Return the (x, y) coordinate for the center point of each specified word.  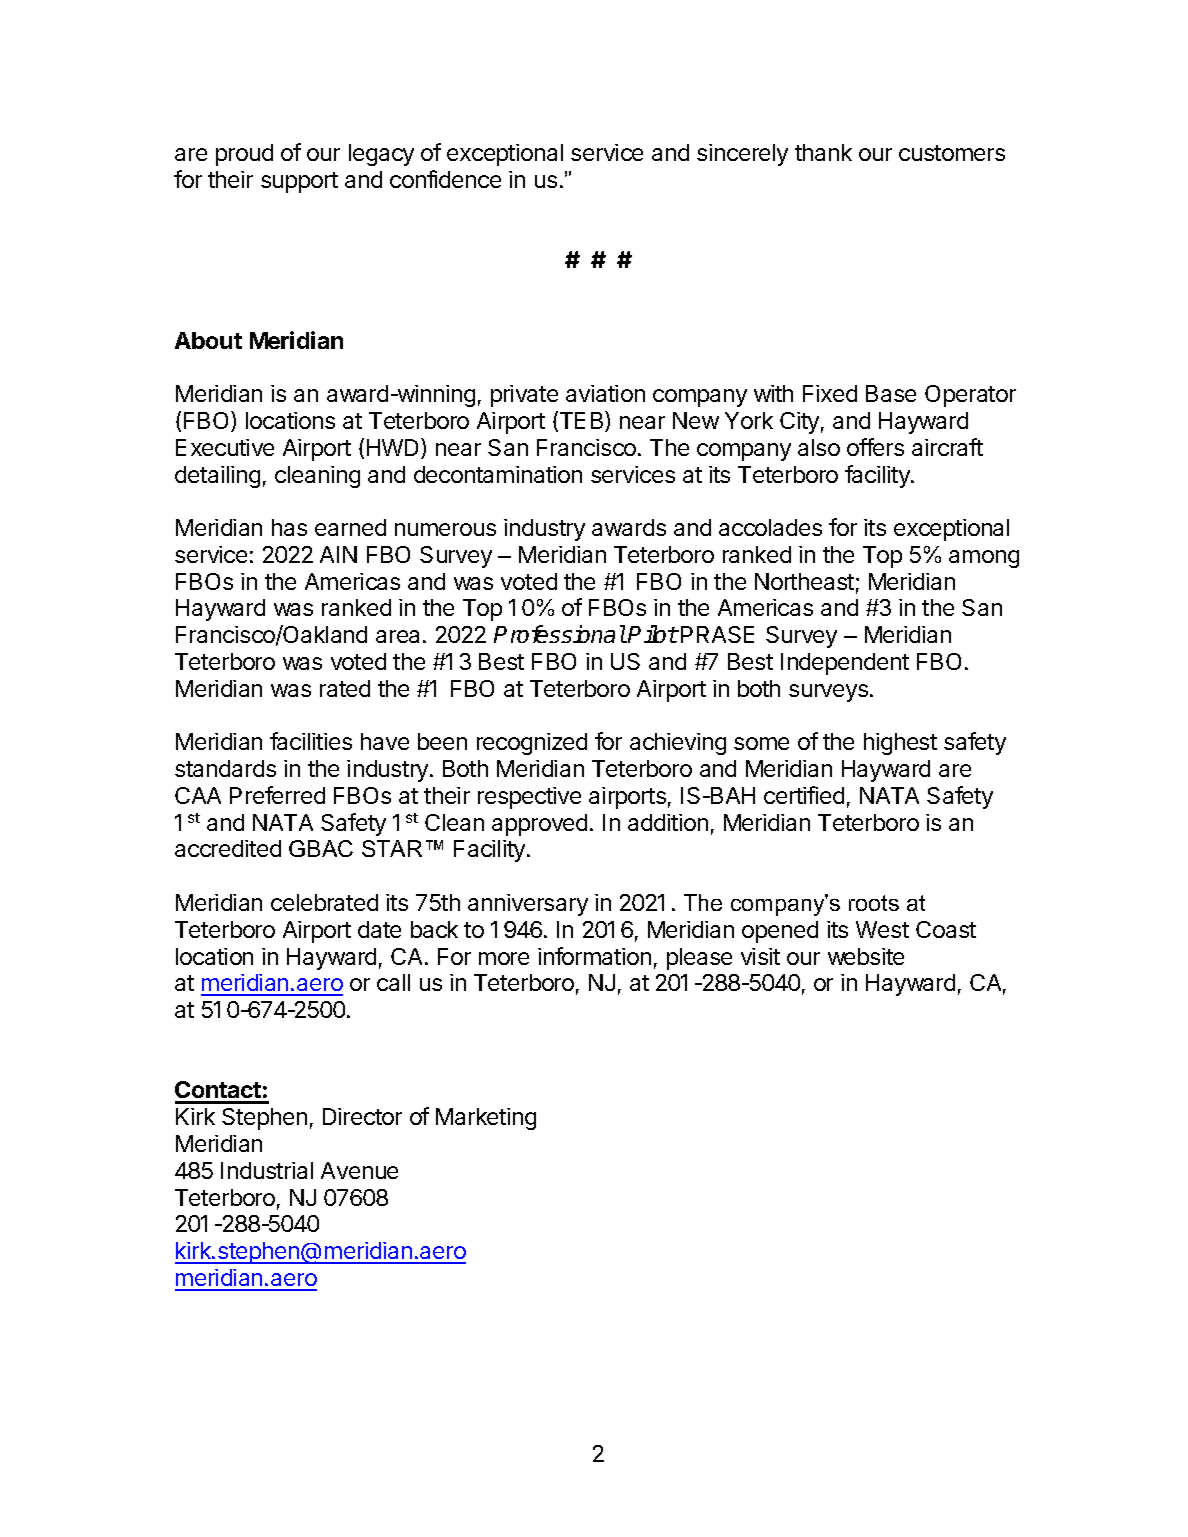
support (299, 182)
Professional (560, 634)
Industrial (267, 1170)
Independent (845, 664)
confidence (445, 179)
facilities (311, 741)
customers (952, 153)
